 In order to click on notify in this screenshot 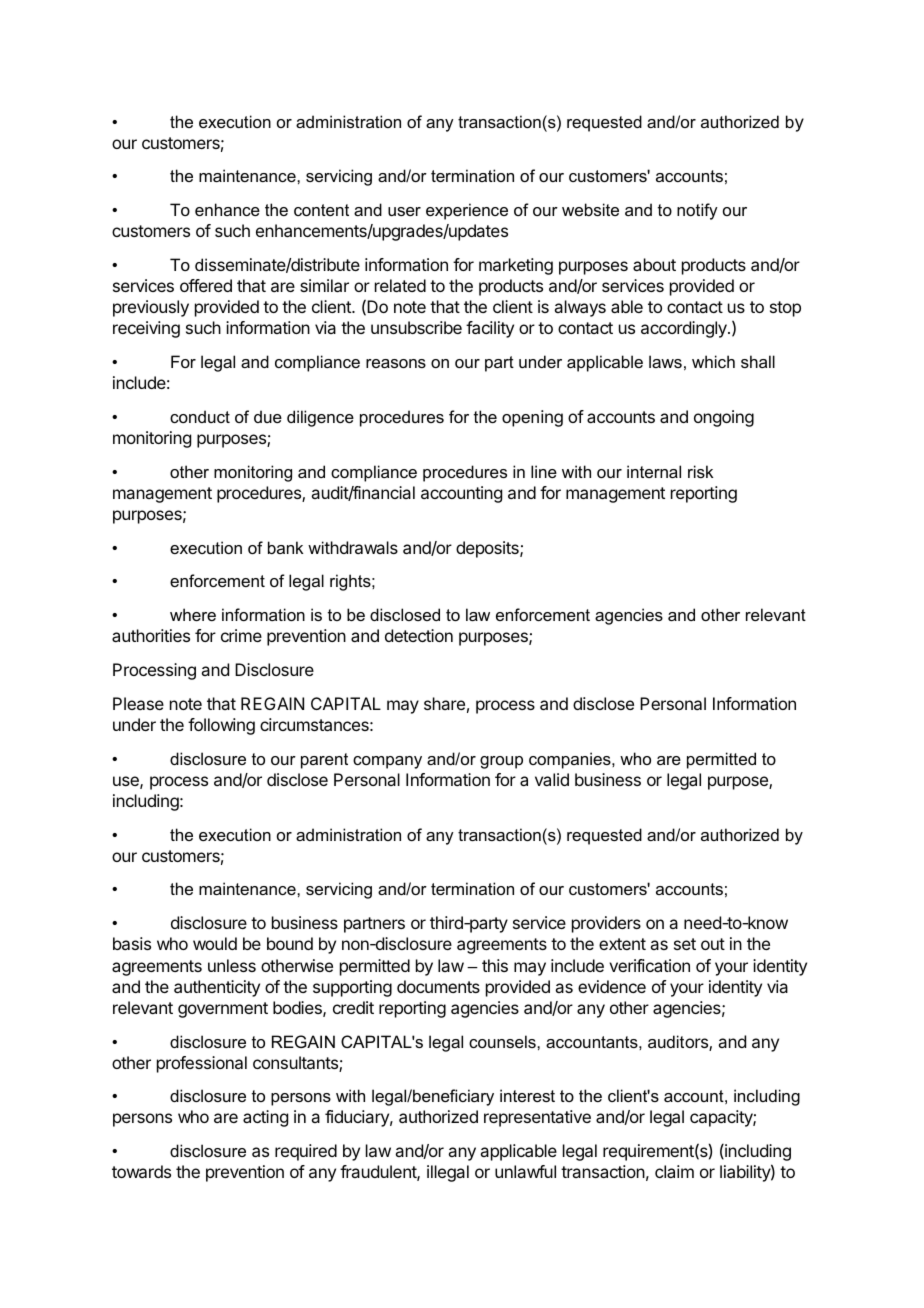, I will do `click(697, 211)`.
